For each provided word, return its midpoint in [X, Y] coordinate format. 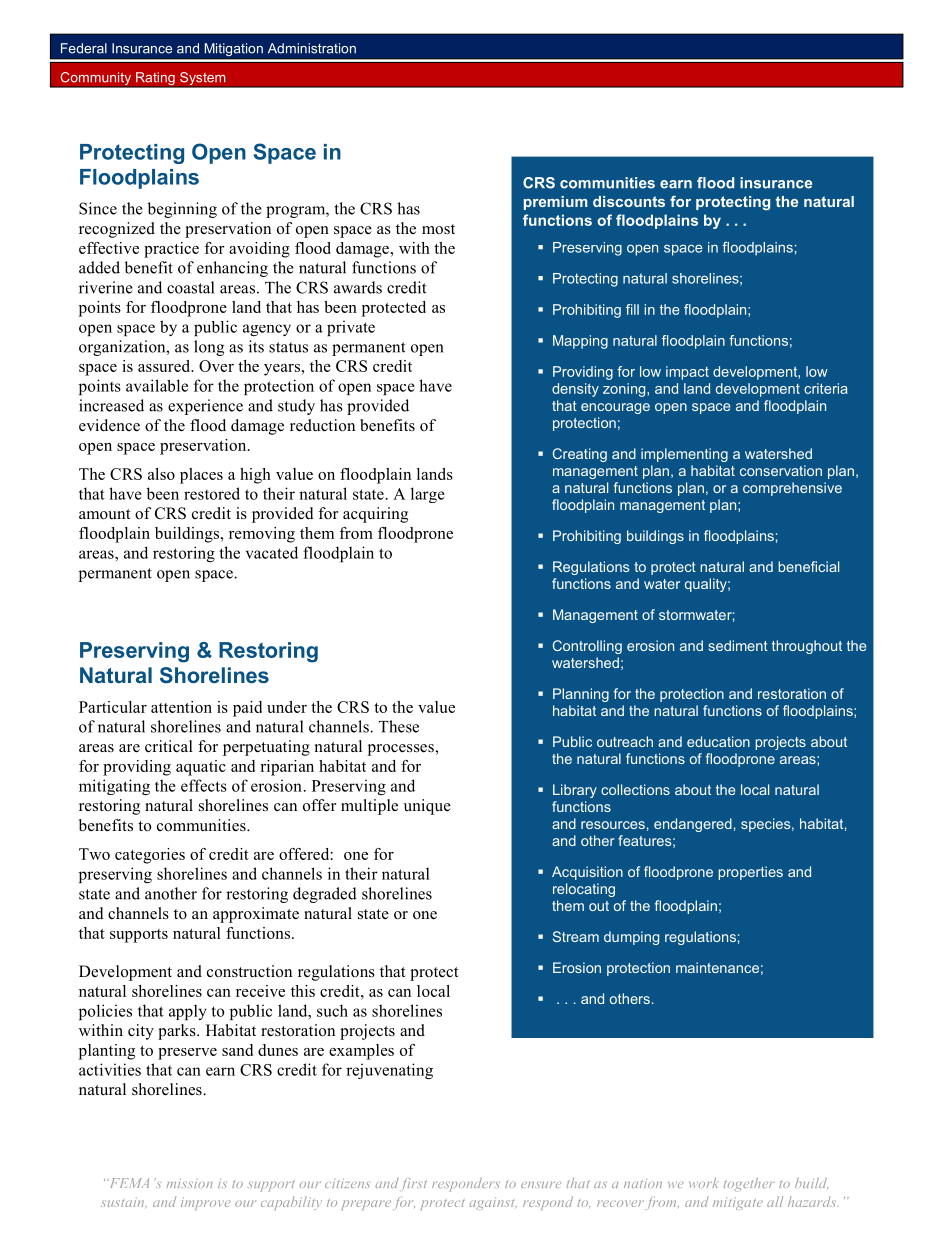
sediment [738, 645]
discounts [629, 201]
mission [190, 1183]
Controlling [587, 647]
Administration [312, 48]
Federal [84, 48]
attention [181, 707]
